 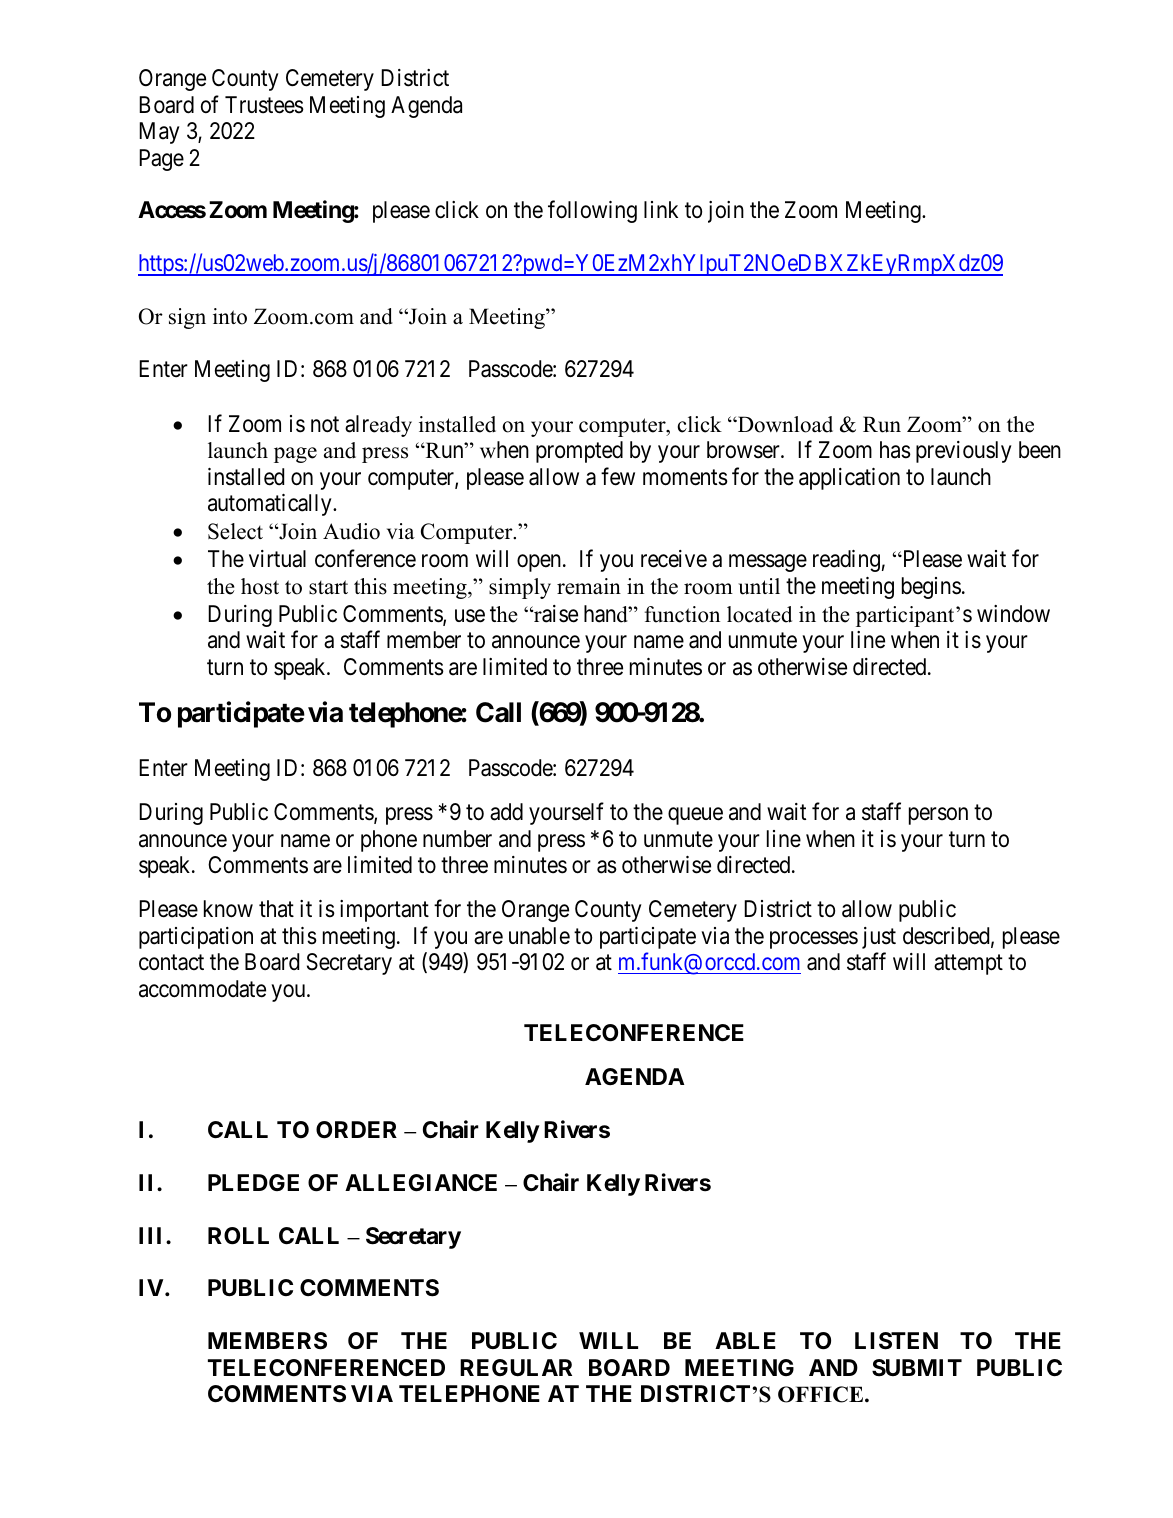 I want to click on REGULAR, so click(x=516, y=1368).
